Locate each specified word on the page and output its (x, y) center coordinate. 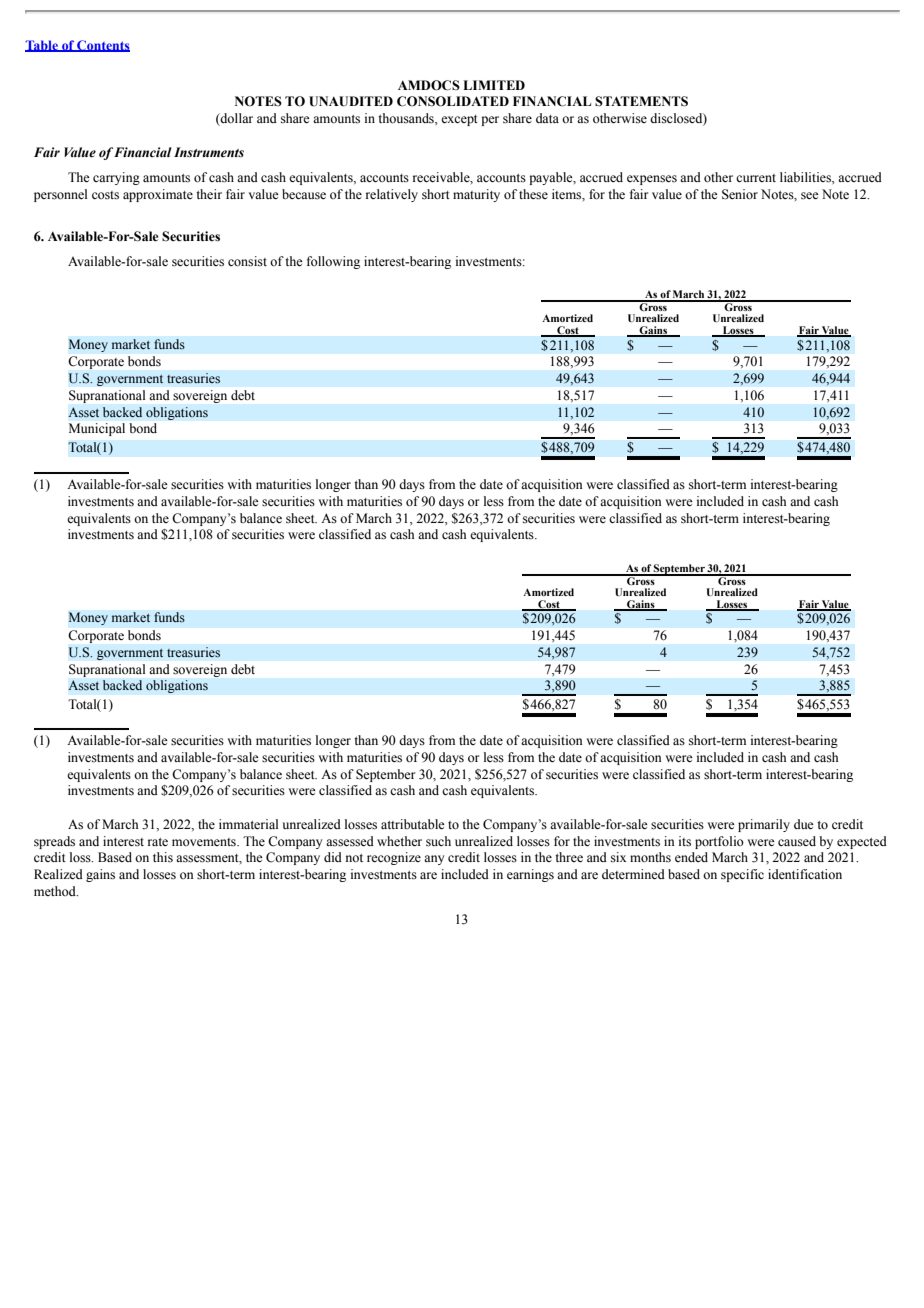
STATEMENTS (641, 101)
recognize (394, 858)
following (333, 262)
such (438, 841)
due (804, 824)
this (163, 857)
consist (247, 261)
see (810, 196)
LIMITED (494, 85)
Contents (102, 46)
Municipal (97, 429)
